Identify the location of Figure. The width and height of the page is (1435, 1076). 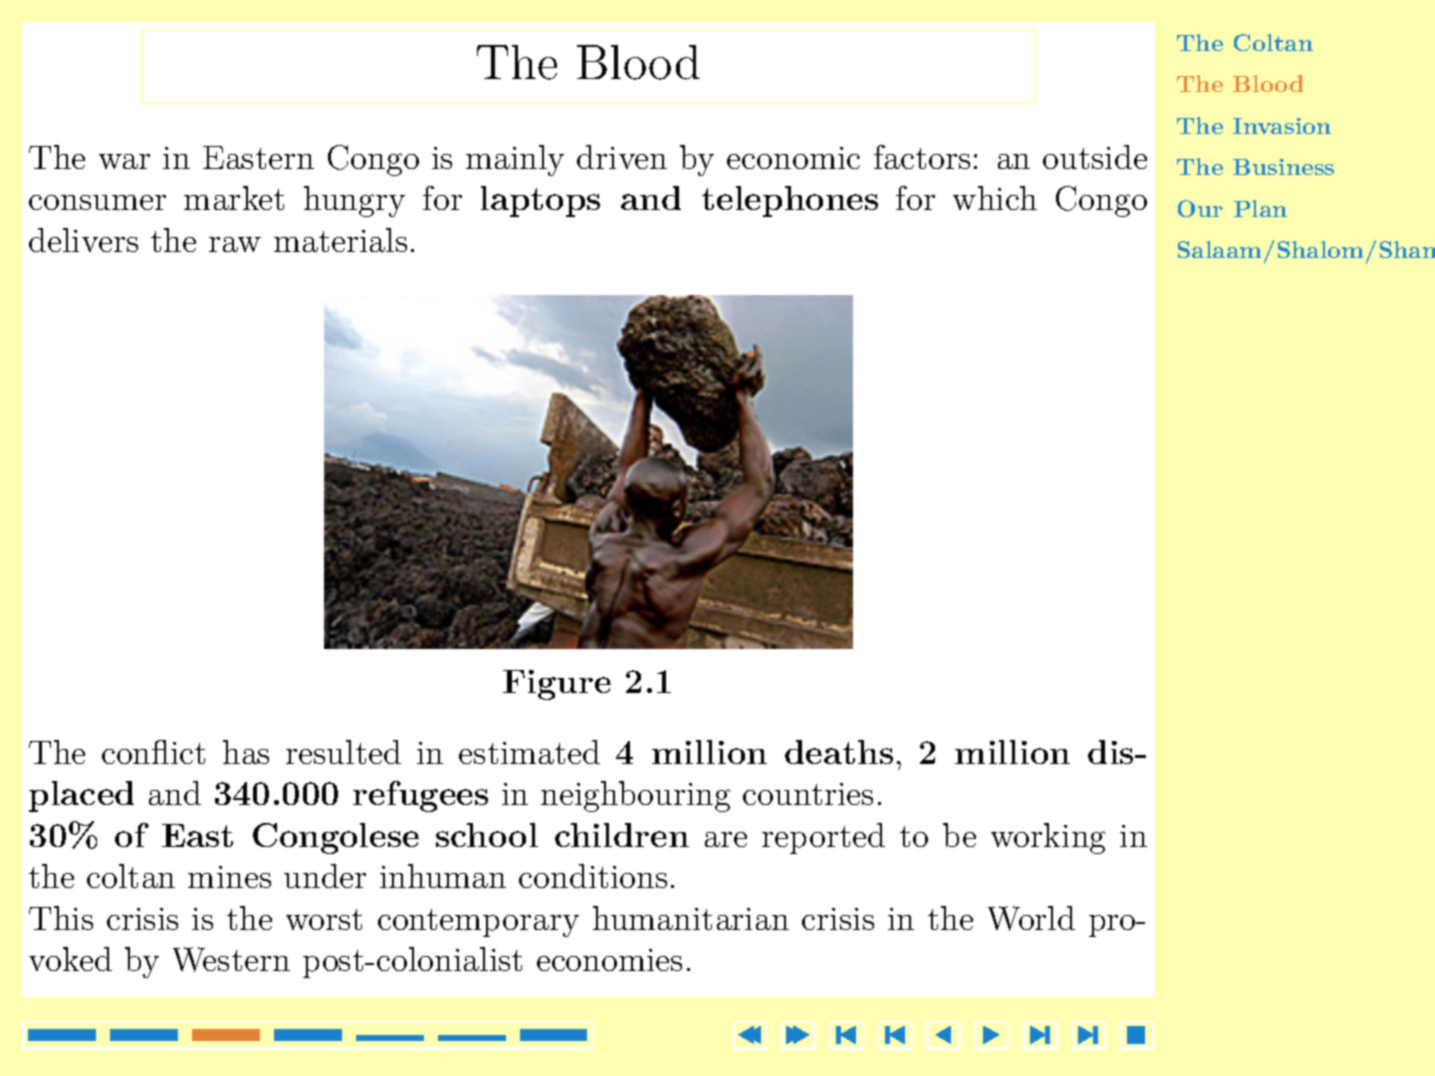
(557, 685).
